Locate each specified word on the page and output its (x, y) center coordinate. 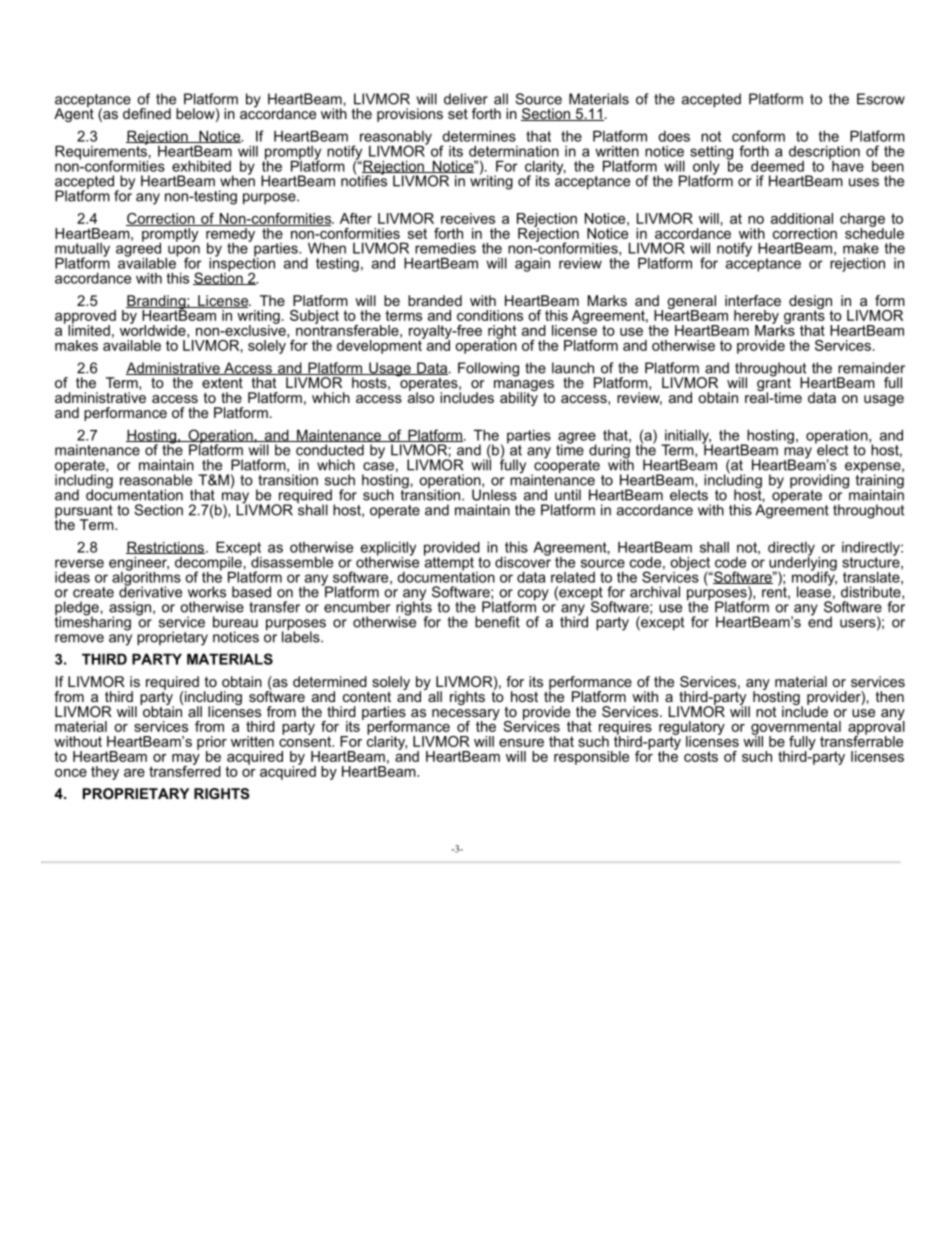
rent (775, 591)
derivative (150, 591)
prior (212, 744)
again (532, 265)
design (810, 303)
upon (183, 252)
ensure (521, 743)
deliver (466, 99)
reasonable (156, 480)
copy (533, 595)
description (824, 153)
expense (874, 469)
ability (519, 398)
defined (147, 113)
